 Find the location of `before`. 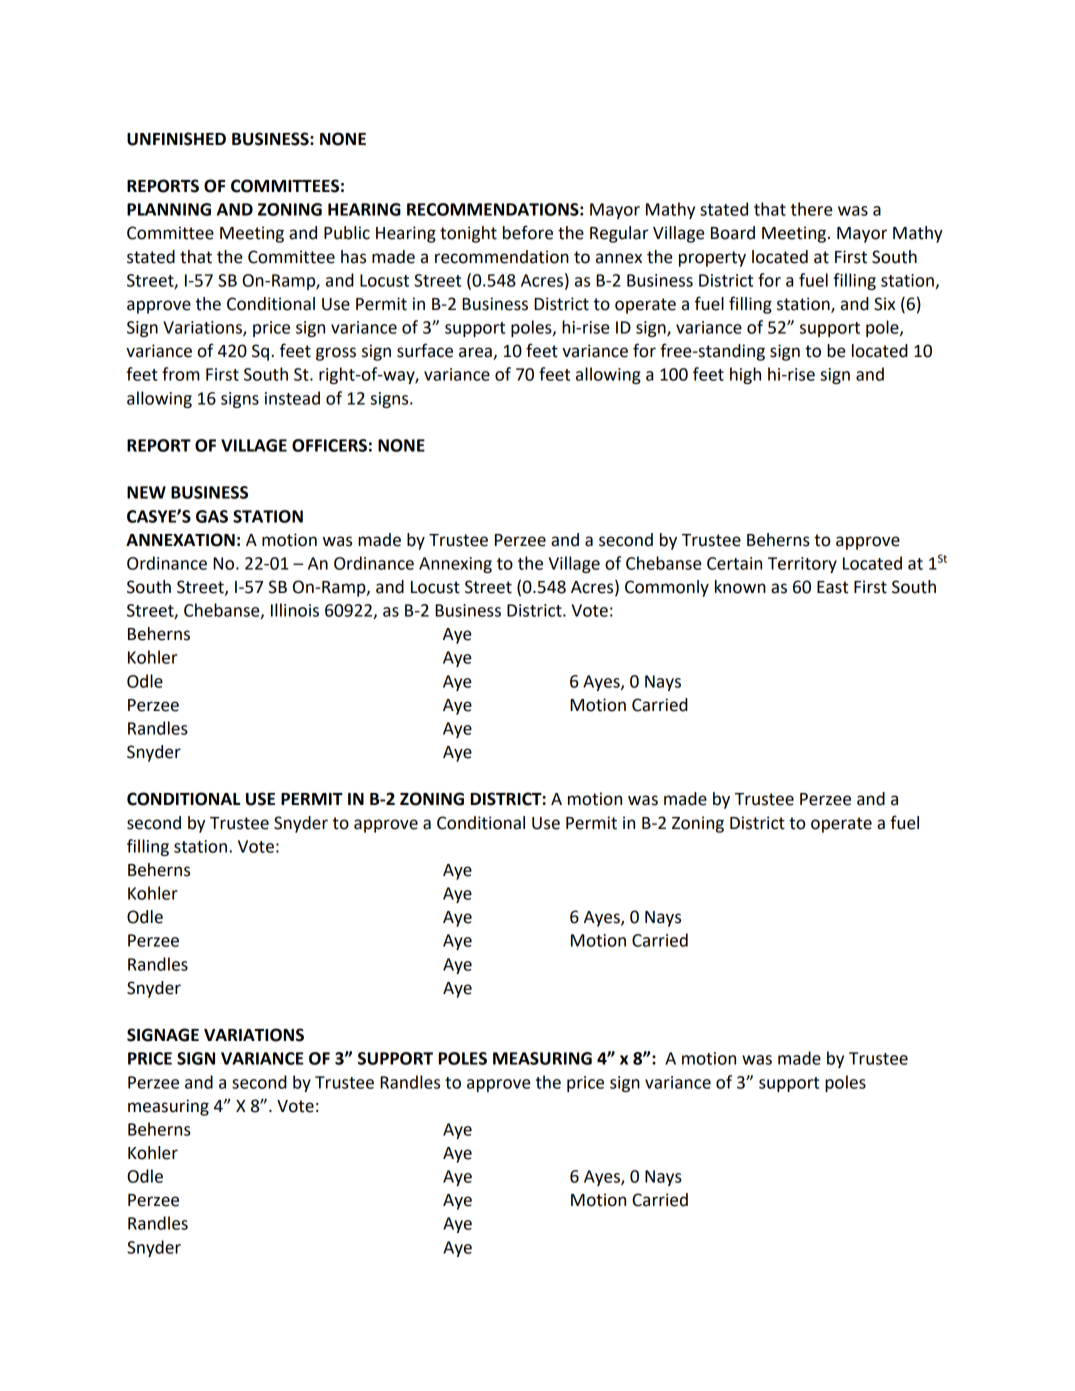

before is located at coordinates (528, 232).
